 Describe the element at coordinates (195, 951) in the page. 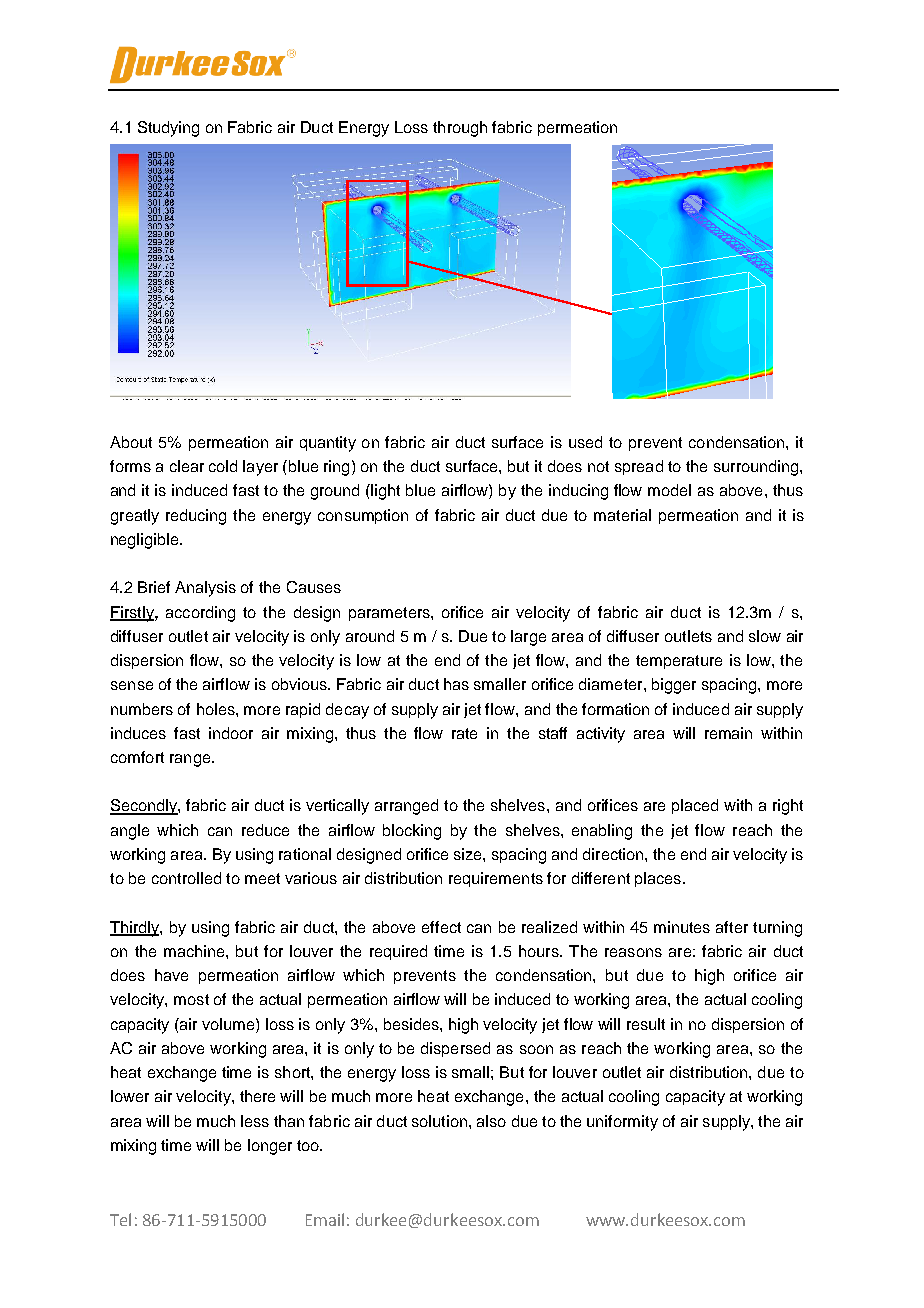

I see `machine` at that location.
